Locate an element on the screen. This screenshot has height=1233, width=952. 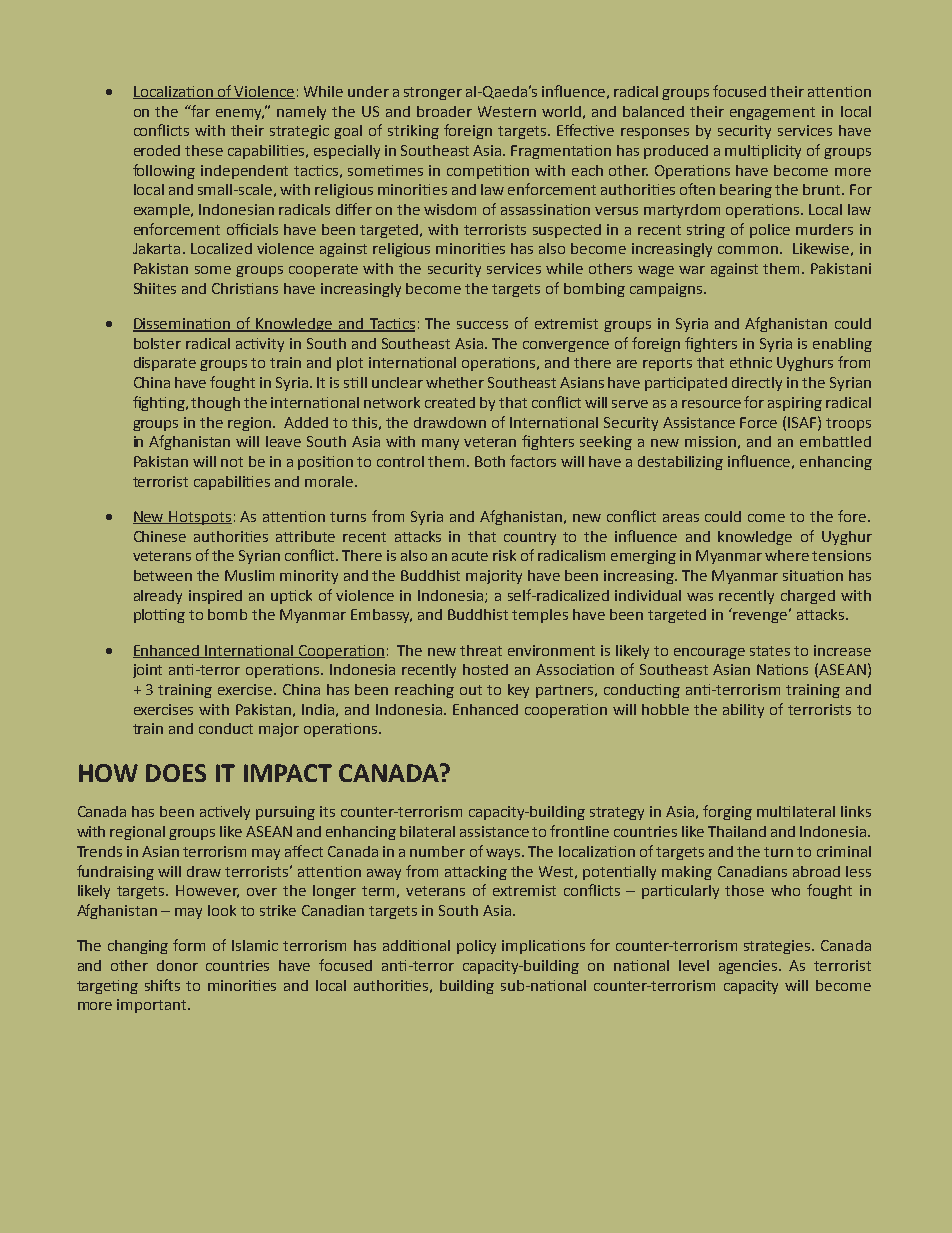
engagement is located at coordinates (772, 113).
